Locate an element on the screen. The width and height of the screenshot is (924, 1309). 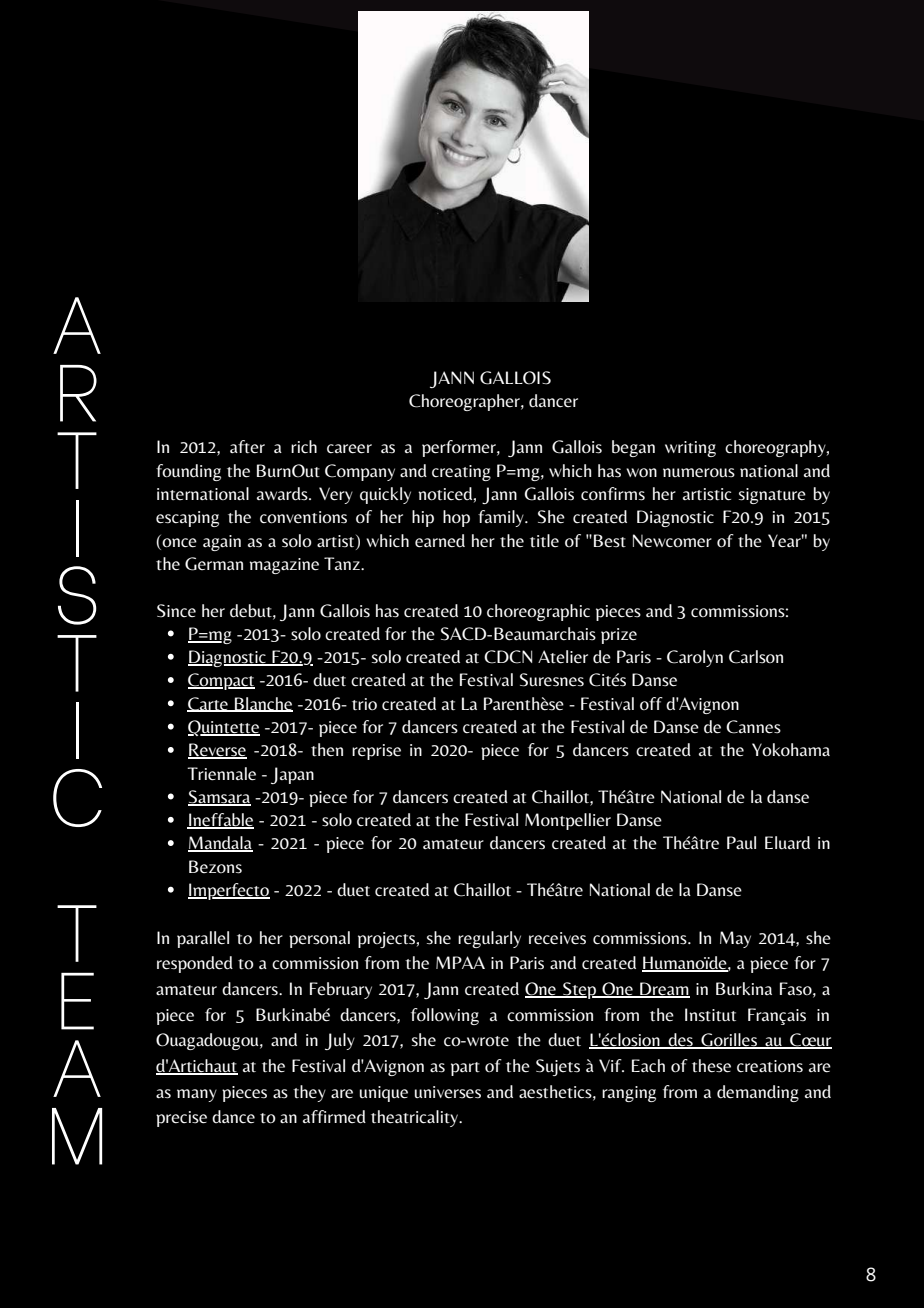
Compact is located at coordinates (221, 681).
